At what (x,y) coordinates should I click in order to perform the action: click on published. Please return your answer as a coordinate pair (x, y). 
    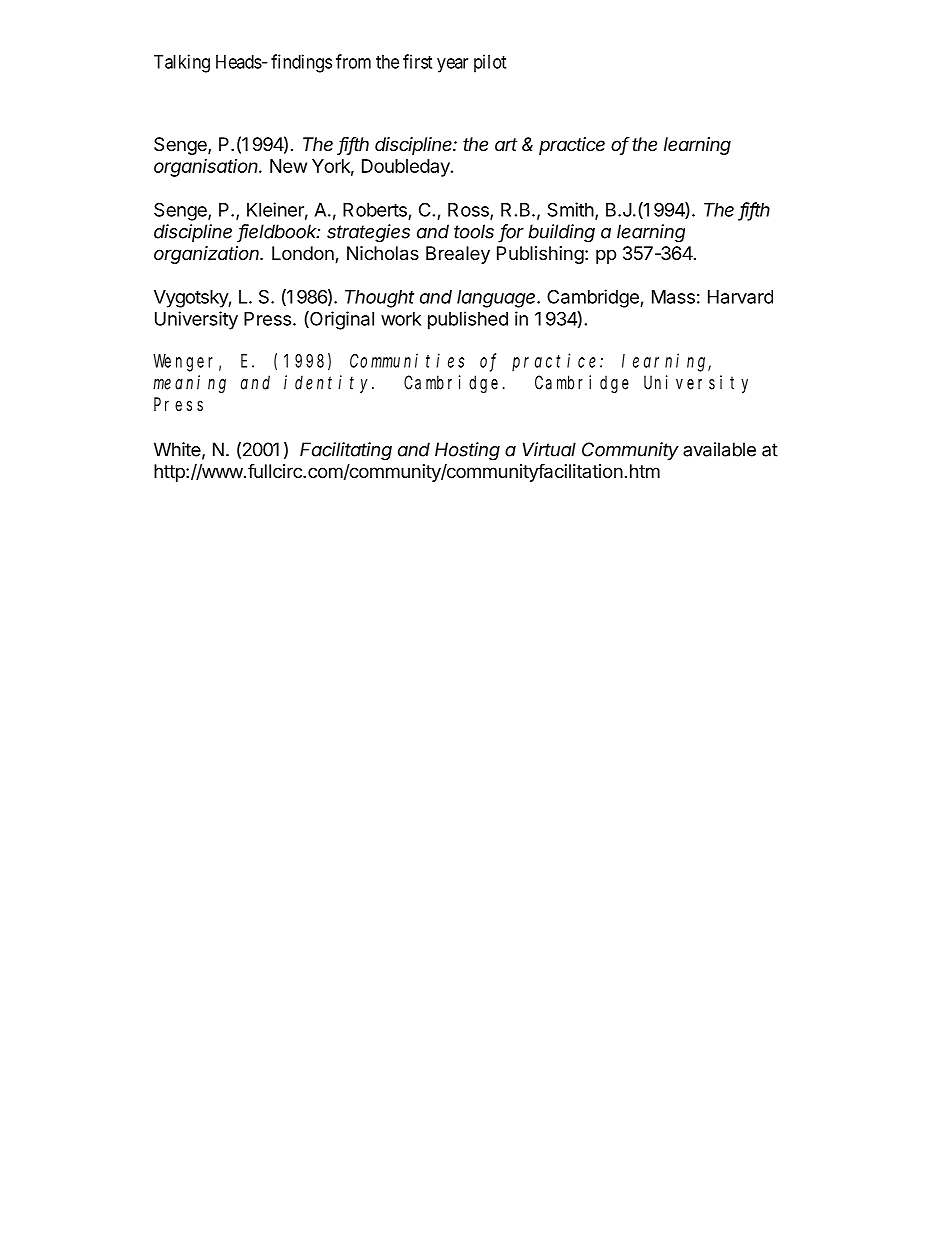
    Looking at the image, I should click on (468, 320).
